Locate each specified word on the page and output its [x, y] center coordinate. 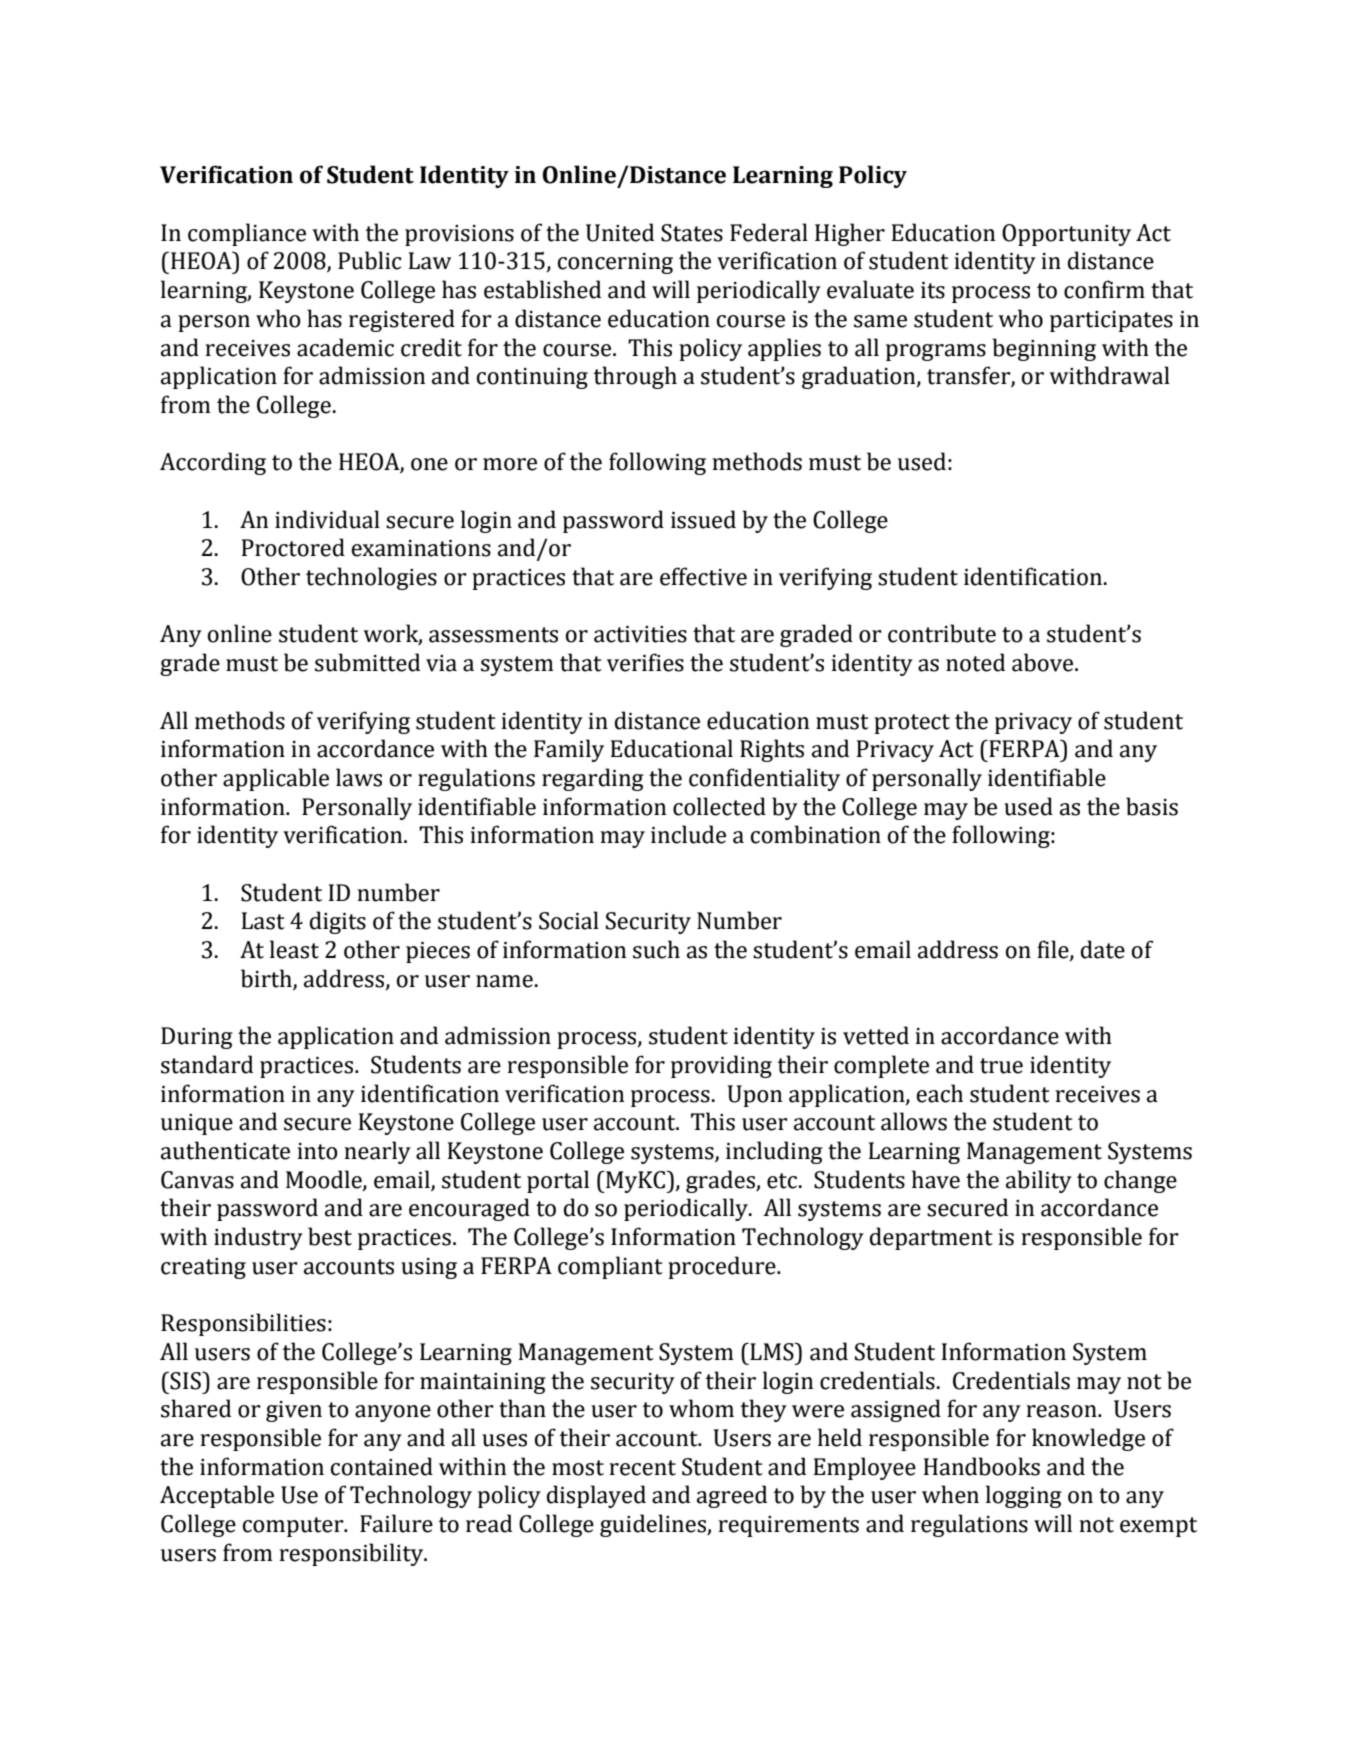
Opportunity [1066, 235]
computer [294, 1527]
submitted [367, 662]
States [692, 233]
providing [721, 1066]
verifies [645, 662]
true [1001, 1066]
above [1044, 662]
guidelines [654, 1525]
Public [370, 260]
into [317, 1151]
